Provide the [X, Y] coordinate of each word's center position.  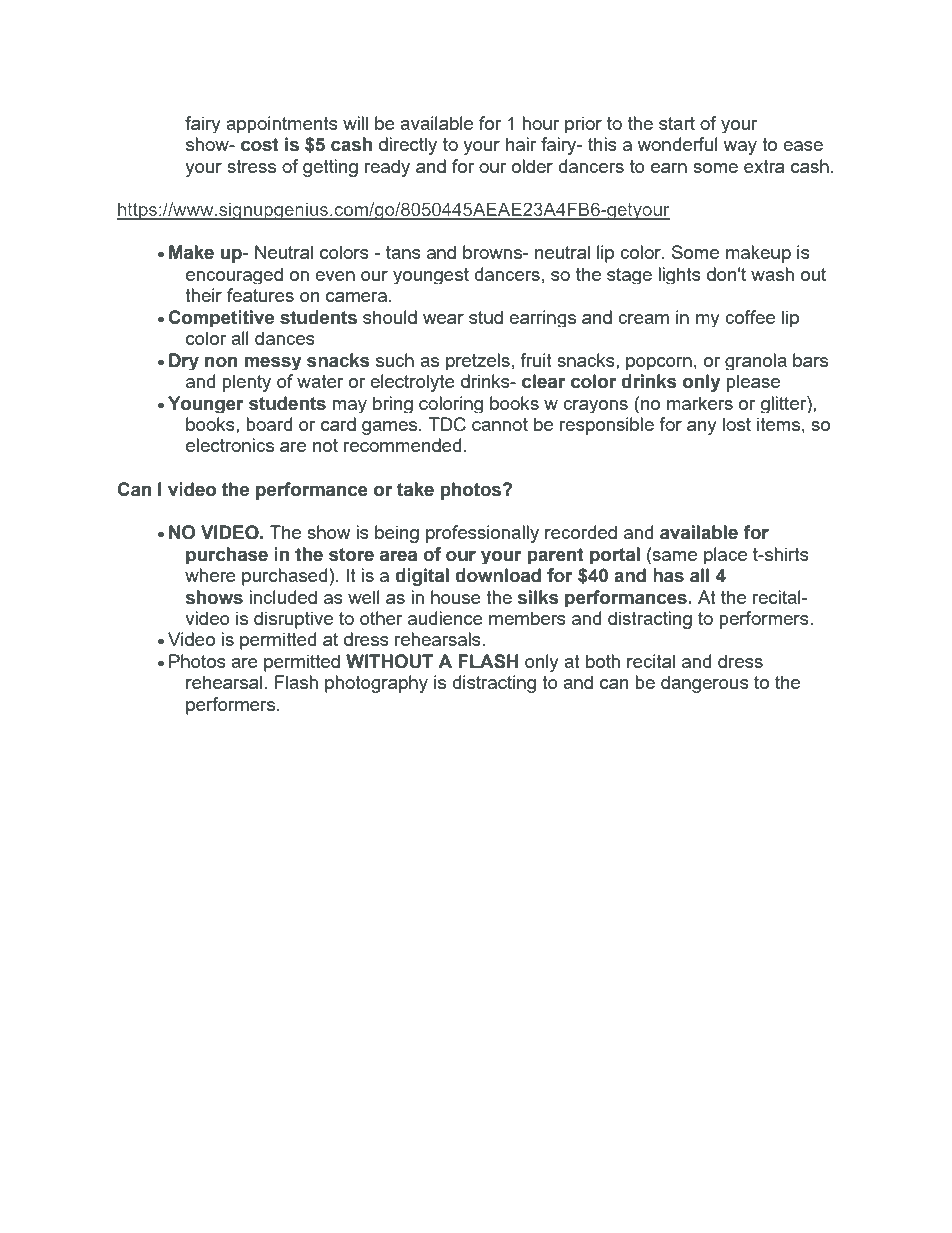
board [269, 424]
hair [521, 144]
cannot [500, 424]
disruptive [293, 620]
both [603, 661]
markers [700, 403]
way [740, 148]
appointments [282, 124]
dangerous [705, 684]
